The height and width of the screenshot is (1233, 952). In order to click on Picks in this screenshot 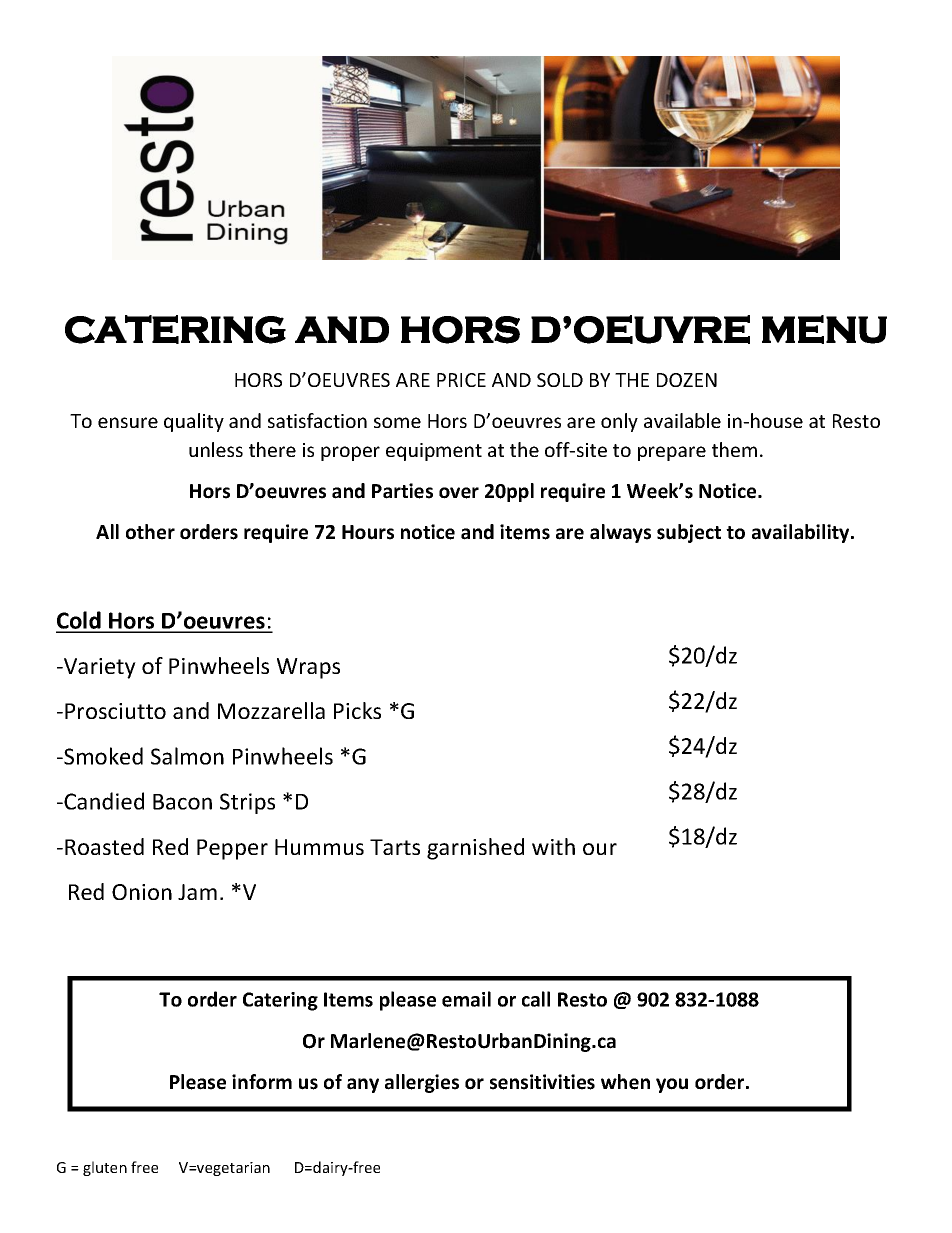, I will do `click(357, 710)`.
